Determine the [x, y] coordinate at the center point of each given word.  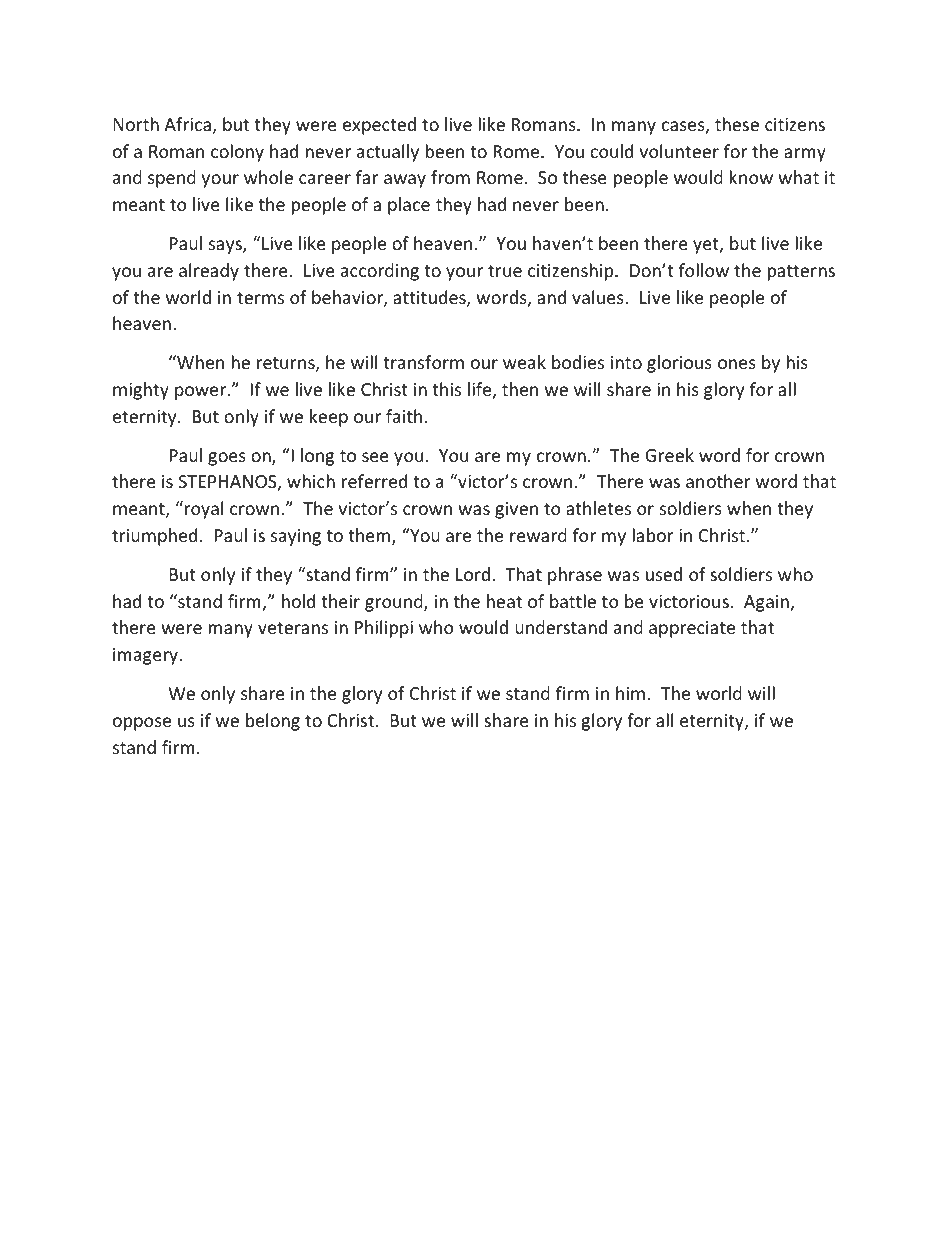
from [450, 177]
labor [653, 535]
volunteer [679, 151]
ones [737, 364]
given [516, 510]
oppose [142, 724]
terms [260, 298]
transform [423, 362]
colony [237, 153]
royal [204, 510]
